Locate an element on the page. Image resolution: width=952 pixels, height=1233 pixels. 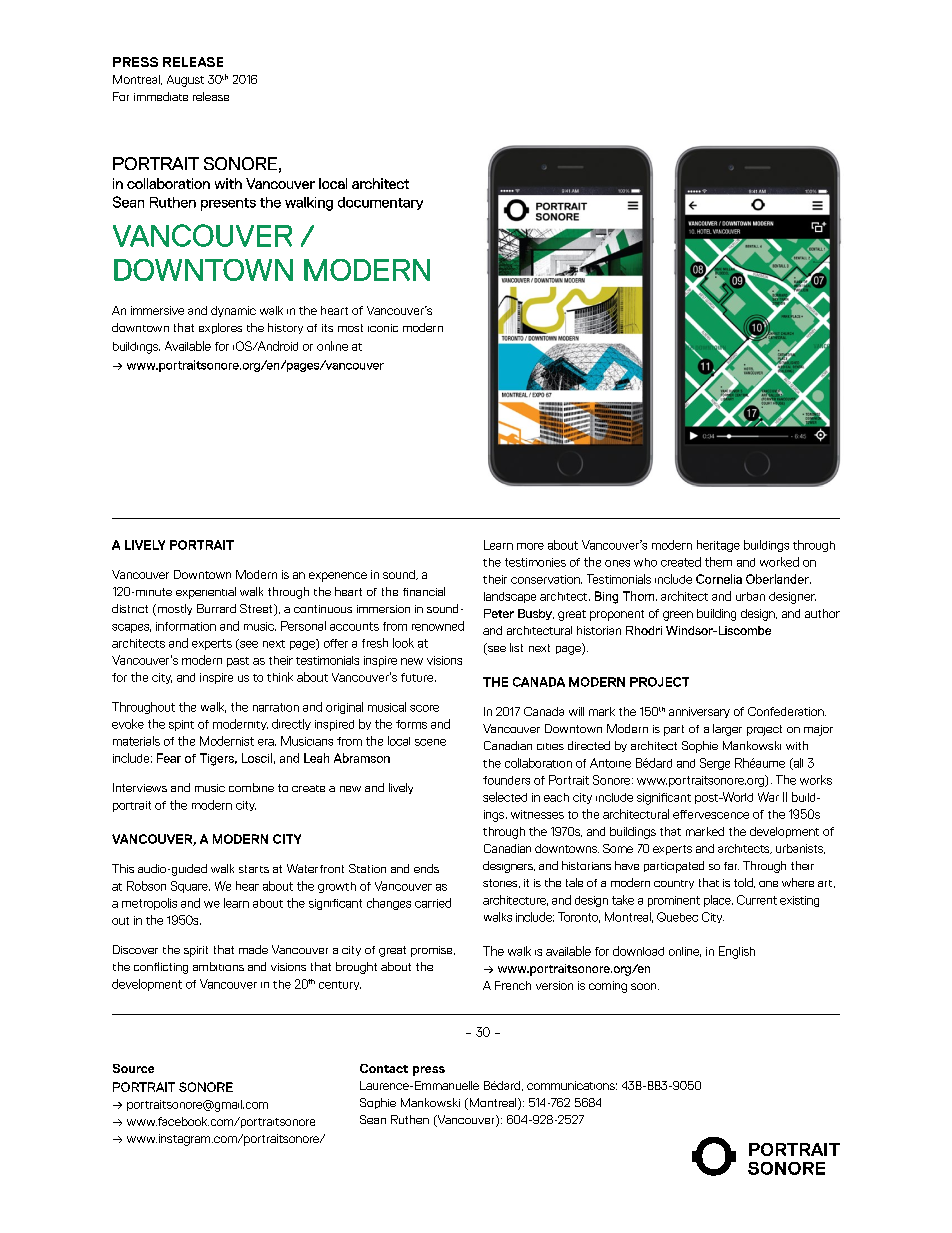
documentary is located at coordinates (380, 203).
